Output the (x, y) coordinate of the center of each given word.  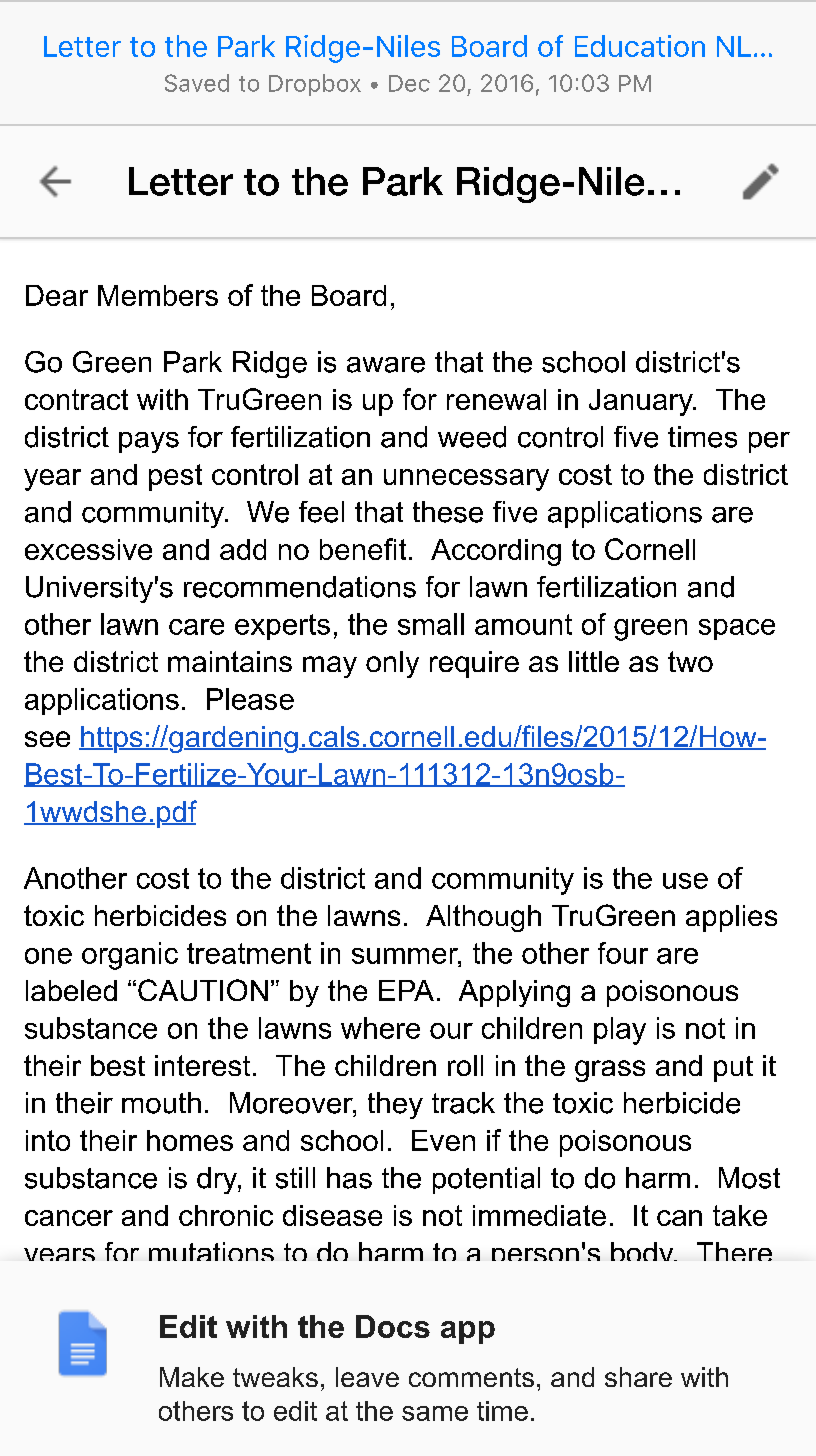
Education (640, 46)
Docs (393, 1326)
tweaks (275, 1377)
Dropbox (315, 85)
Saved (197, 83)
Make (192, 1377)
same (435, 1413)
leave (367, 1377)
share (638, 1377)
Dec (409, 83)
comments (471, 1377)
